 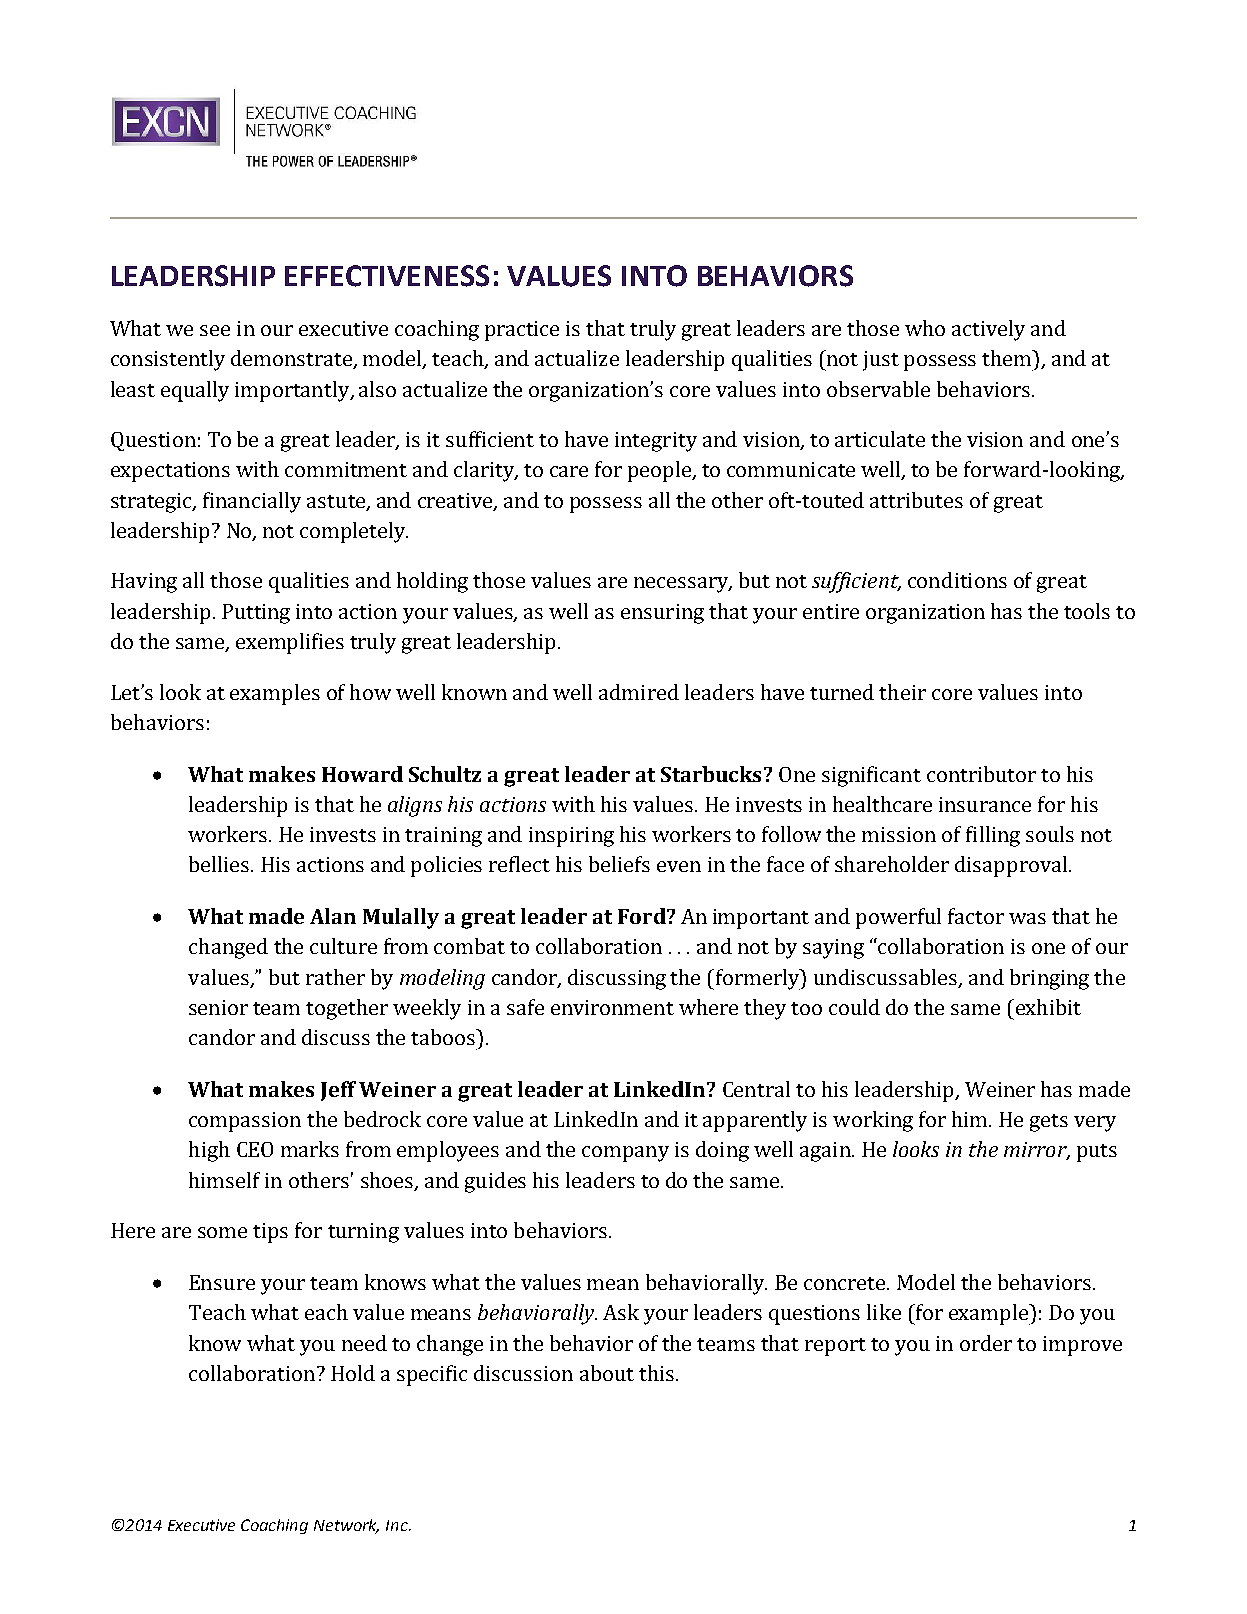 What do you see at coordinates (220, 864) in the screenshot?
I see `bellies` at bounding box center [220, 864].
